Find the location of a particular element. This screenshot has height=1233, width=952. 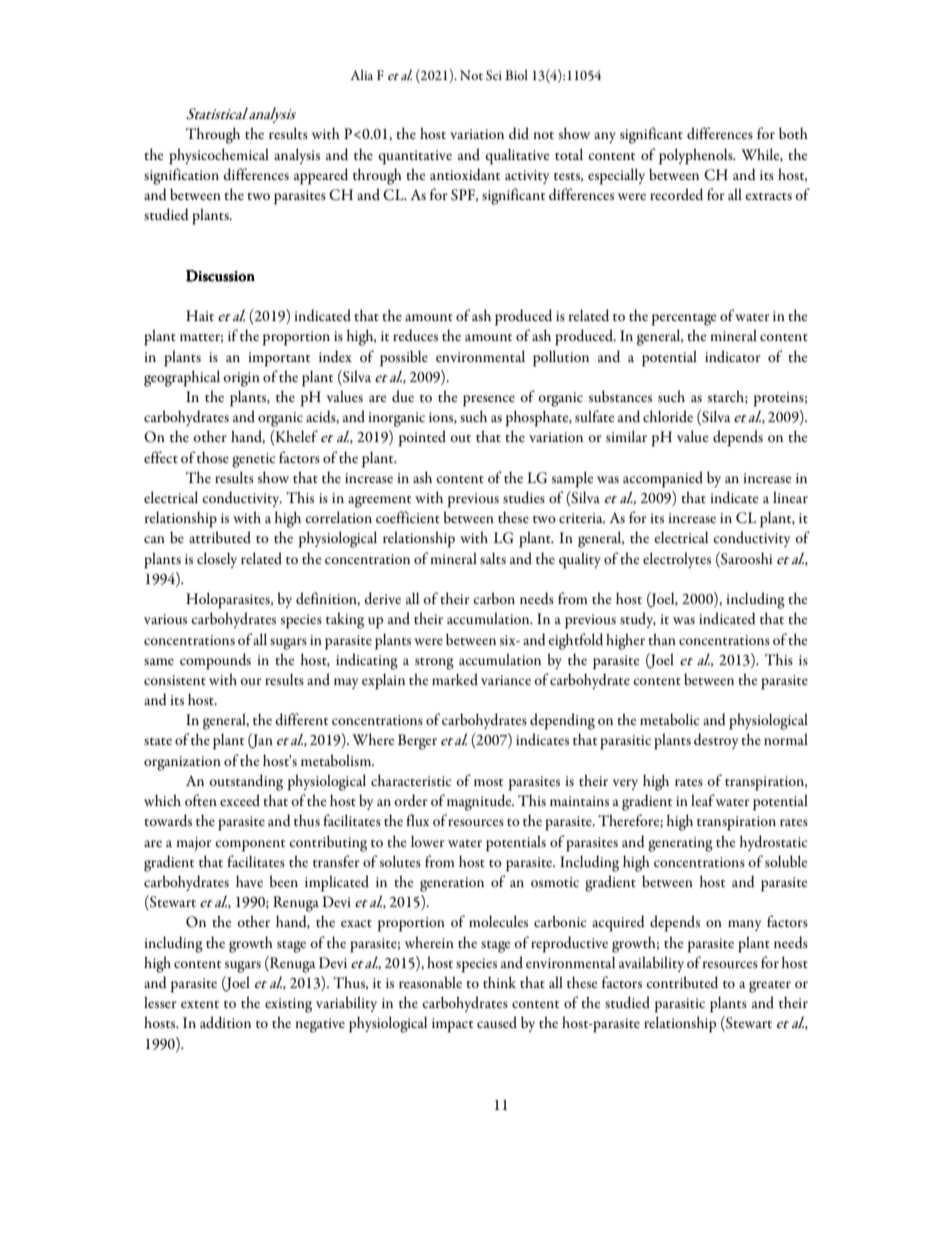

polyphenols is located at coordinates (697, 156).
